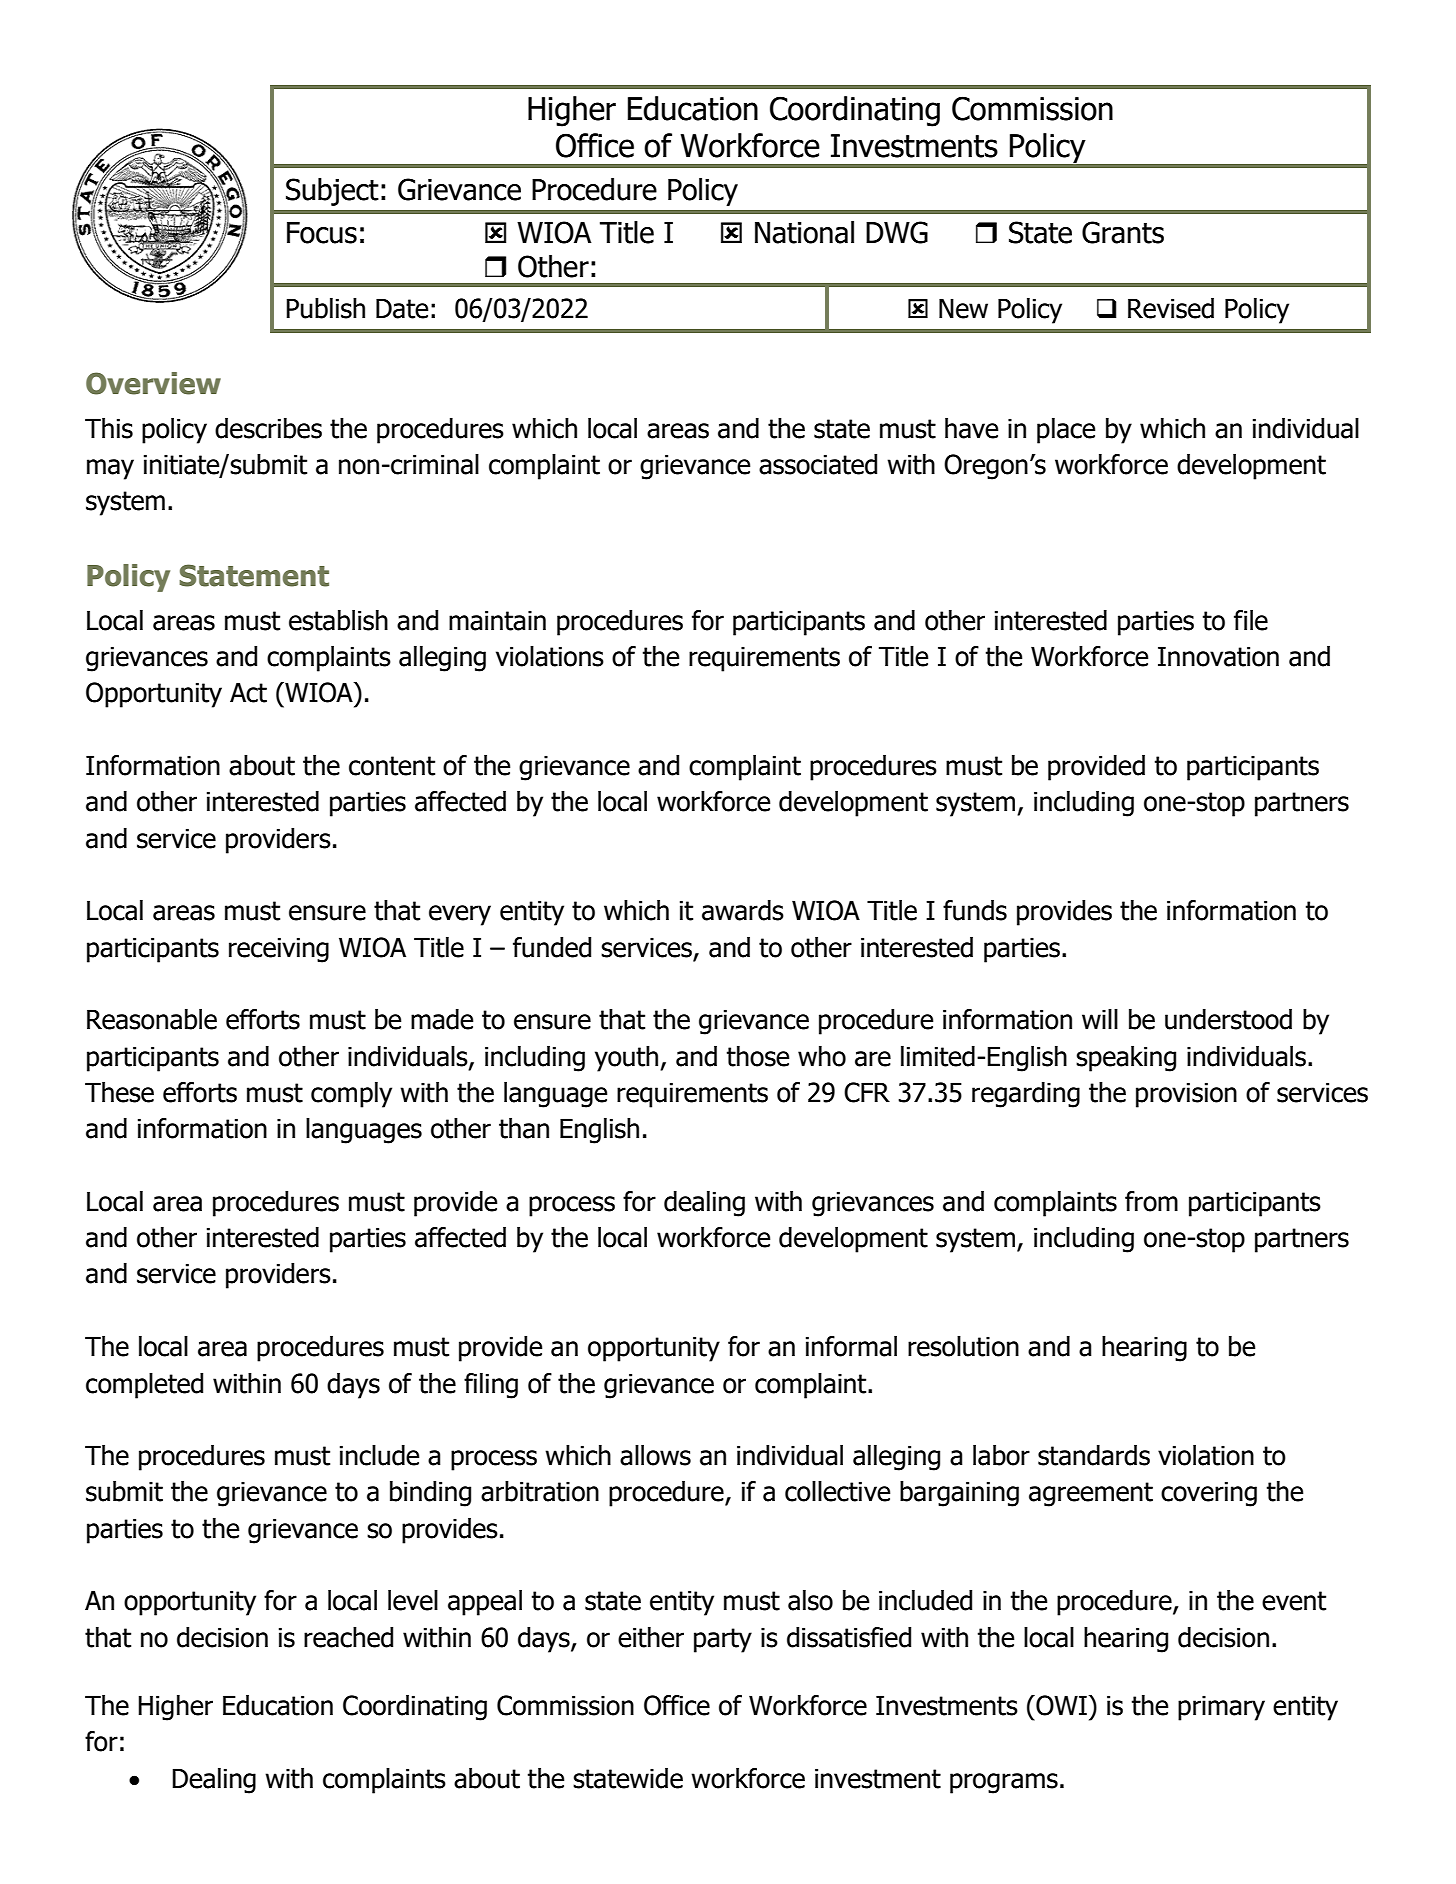 The height and width of the screenshot is (1884, 1456). What do you see at coordinates (1123, 232) in the screenshot?
I see `Grants` at bounding box center [1123, 232].
